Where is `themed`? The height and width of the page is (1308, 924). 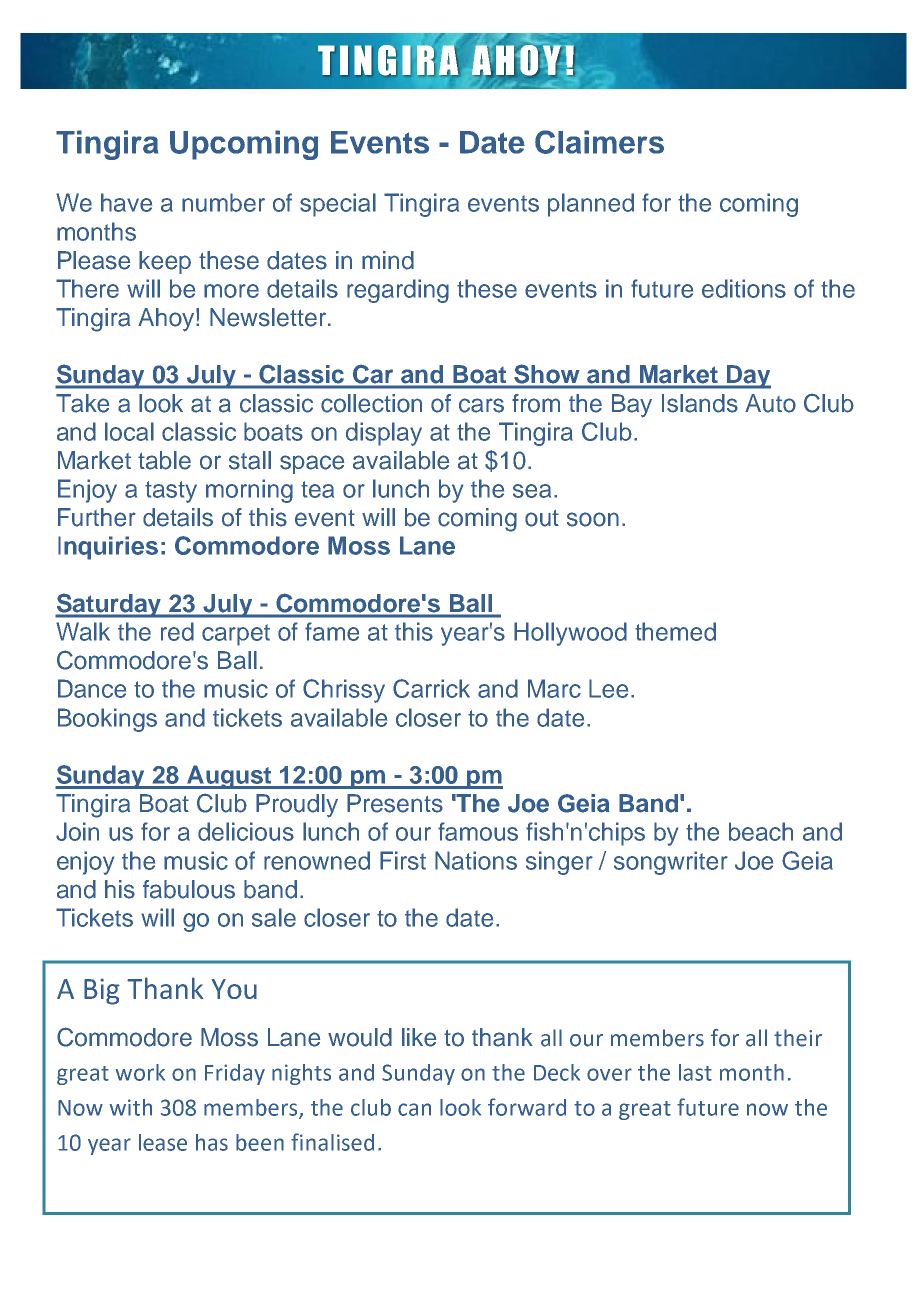 themed is located at coordinates (675, 631).
